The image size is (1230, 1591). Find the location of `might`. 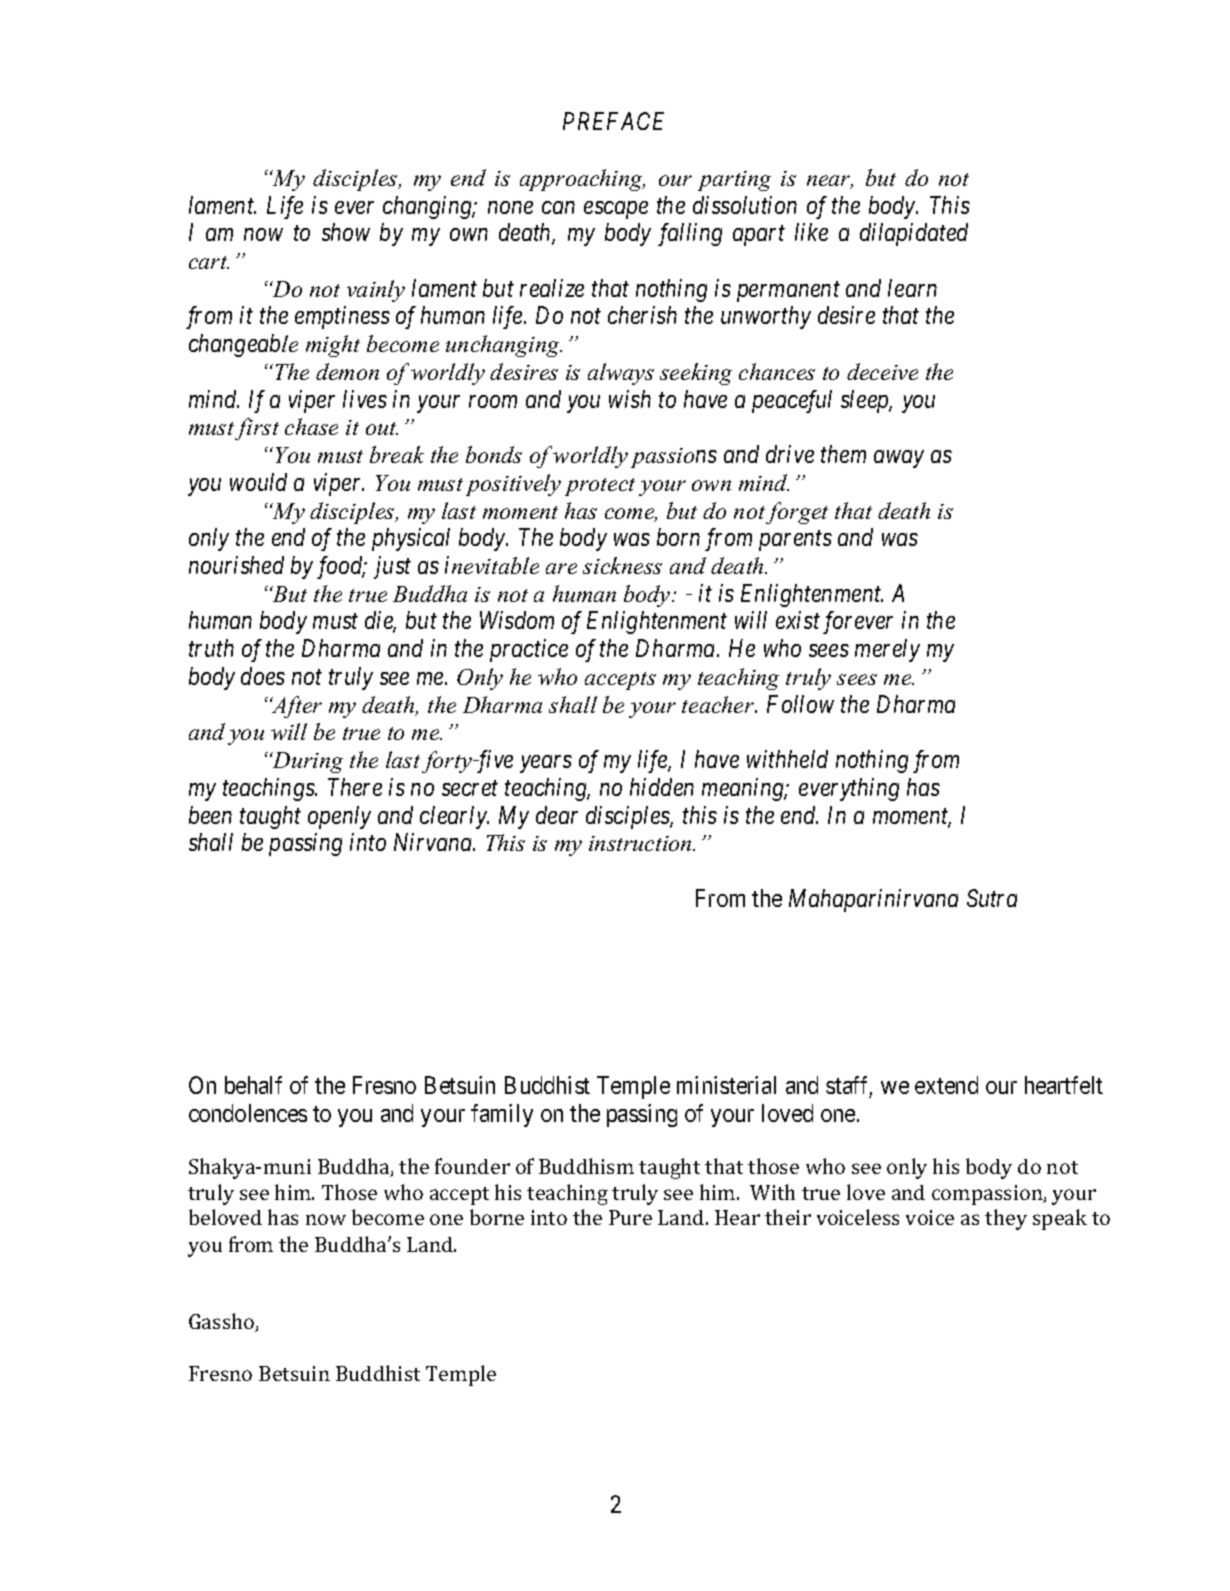

might is located at coordinates (333, 346).
